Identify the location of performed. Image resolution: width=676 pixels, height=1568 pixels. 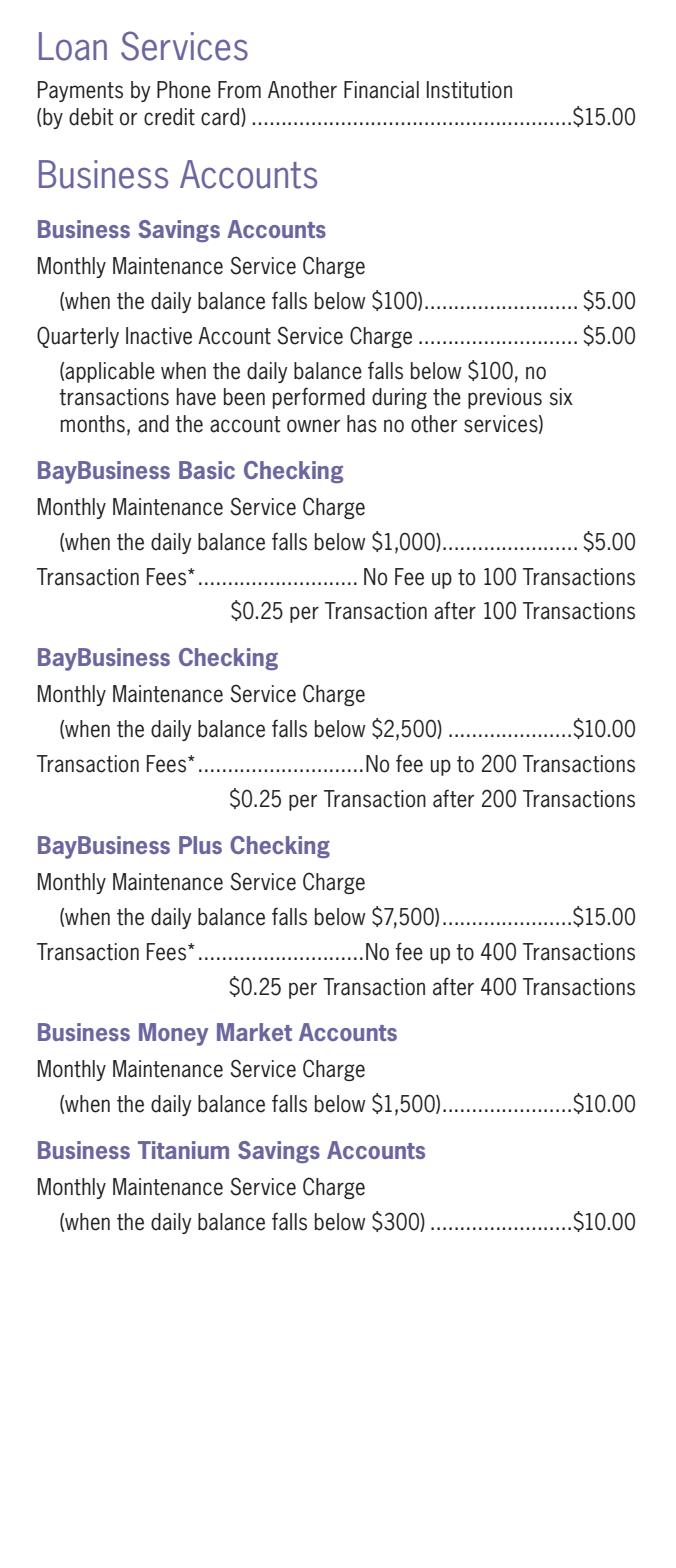
(319, 398).
